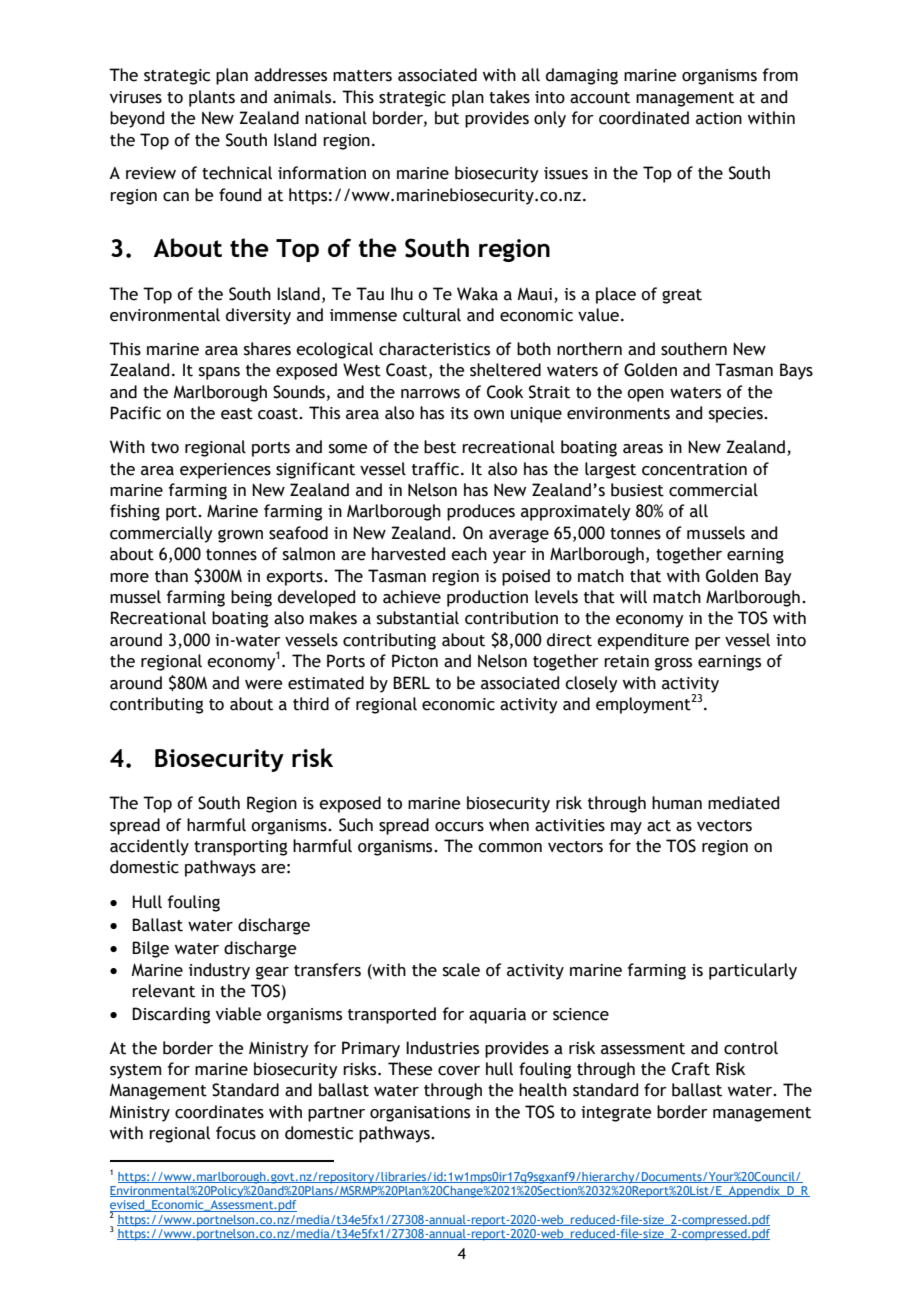 Image resolution: width=924 pixels, height=1307 pixels. What do you see at coordinates (219, 1112) in the document?
I see `coordinates` at bounding box center [219, 1112].
